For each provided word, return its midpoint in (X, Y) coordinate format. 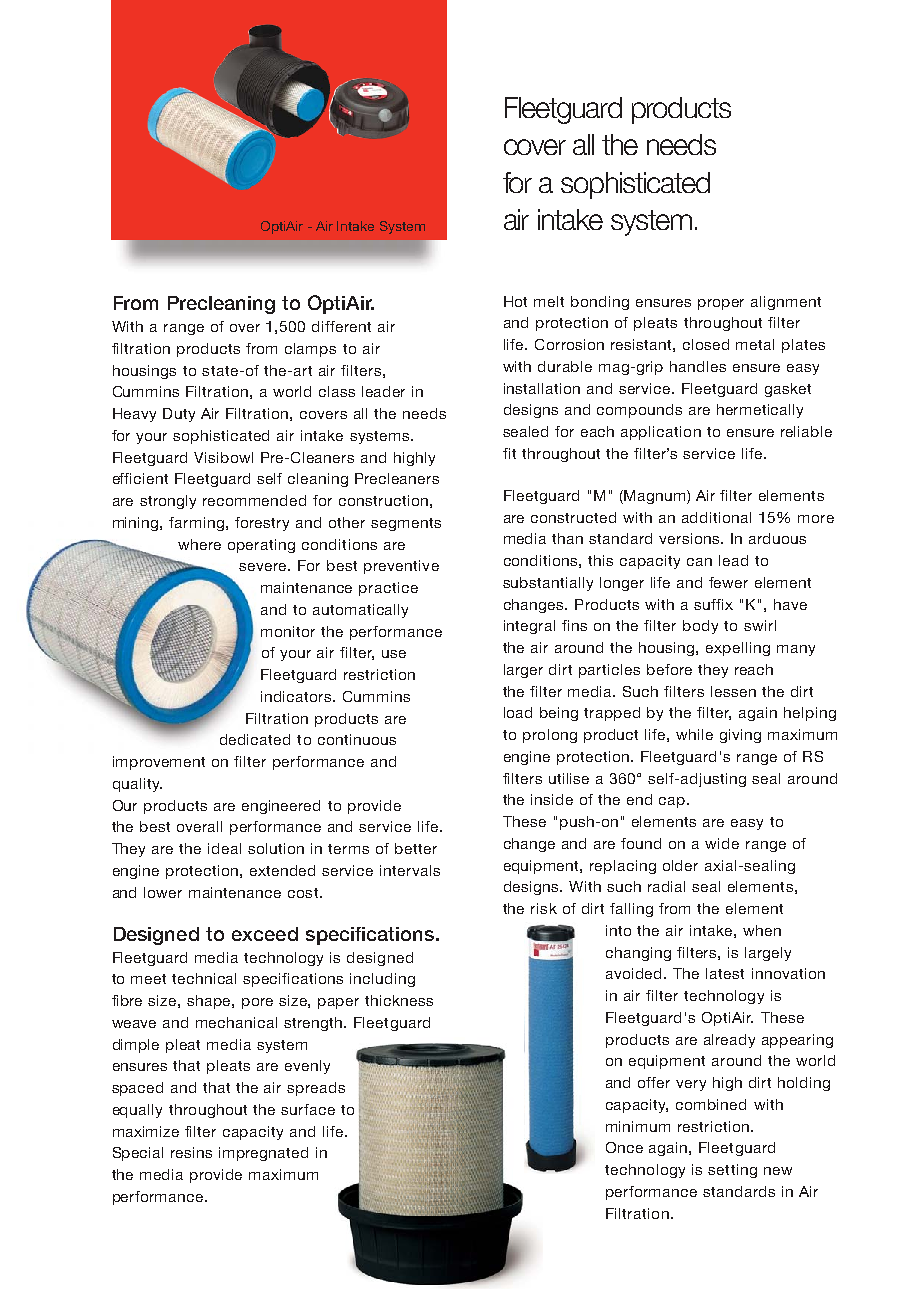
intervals (410, 870)
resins (191, 1152)
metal (755, 344)
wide (722, 843)
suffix (713, 604)
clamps (310, 350)
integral (529, 627)
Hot (515, 301)
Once (624, 1147)
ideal (224, 848)
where (199, 544)
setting (732, 1171)
